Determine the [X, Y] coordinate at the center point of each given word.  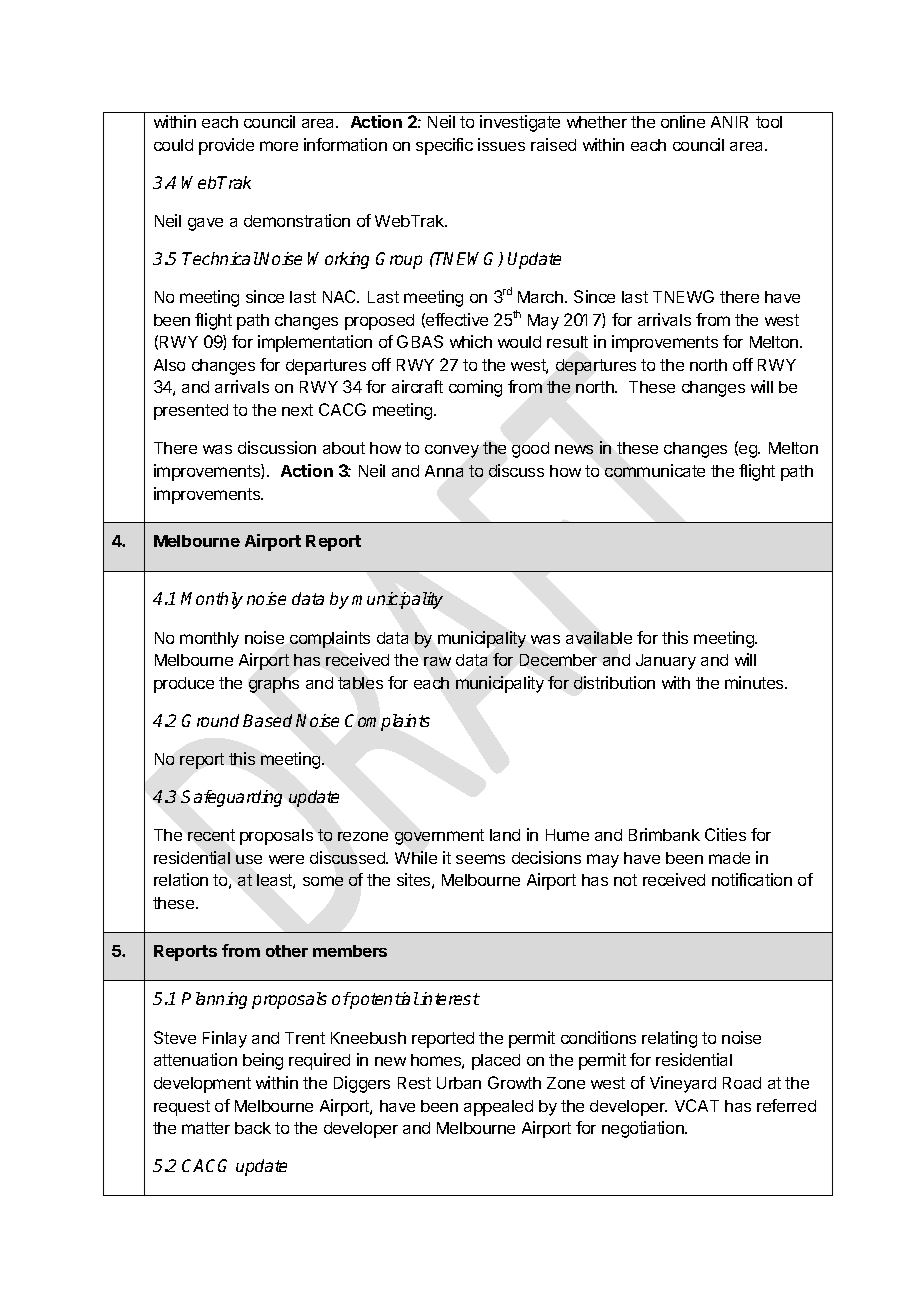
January [666, 662]
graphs [274, 685]
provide [226, 146]
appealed [498, 1108]
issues [501, 144]
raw [437, 661]
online [683, 121]
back [253, 1128]
